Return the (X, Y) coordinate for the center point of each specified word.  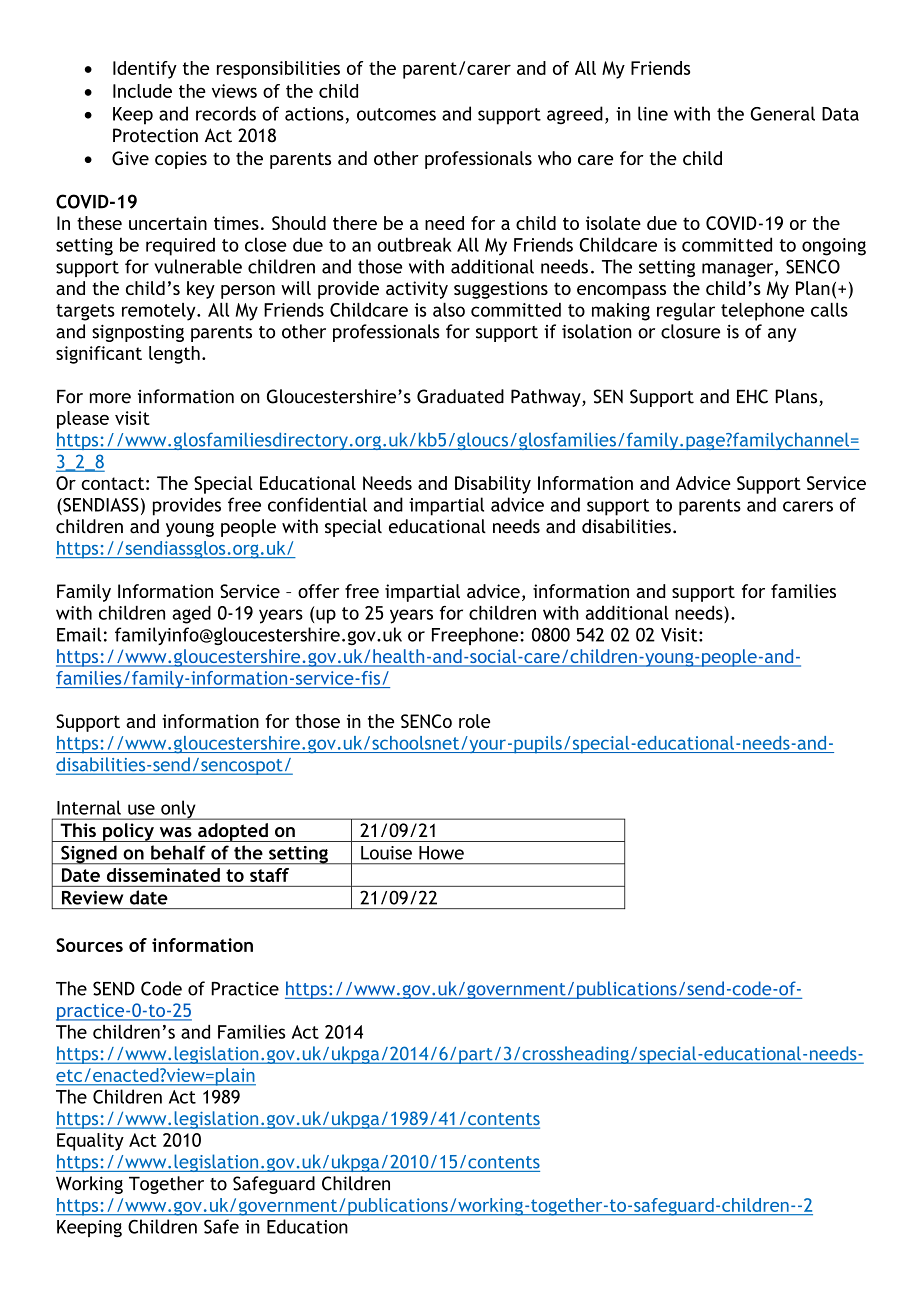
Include (142, 91)
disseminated (163, 875)
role (474, 721)
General (782, 113)
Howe (441, 853)
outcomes (396, 114)
